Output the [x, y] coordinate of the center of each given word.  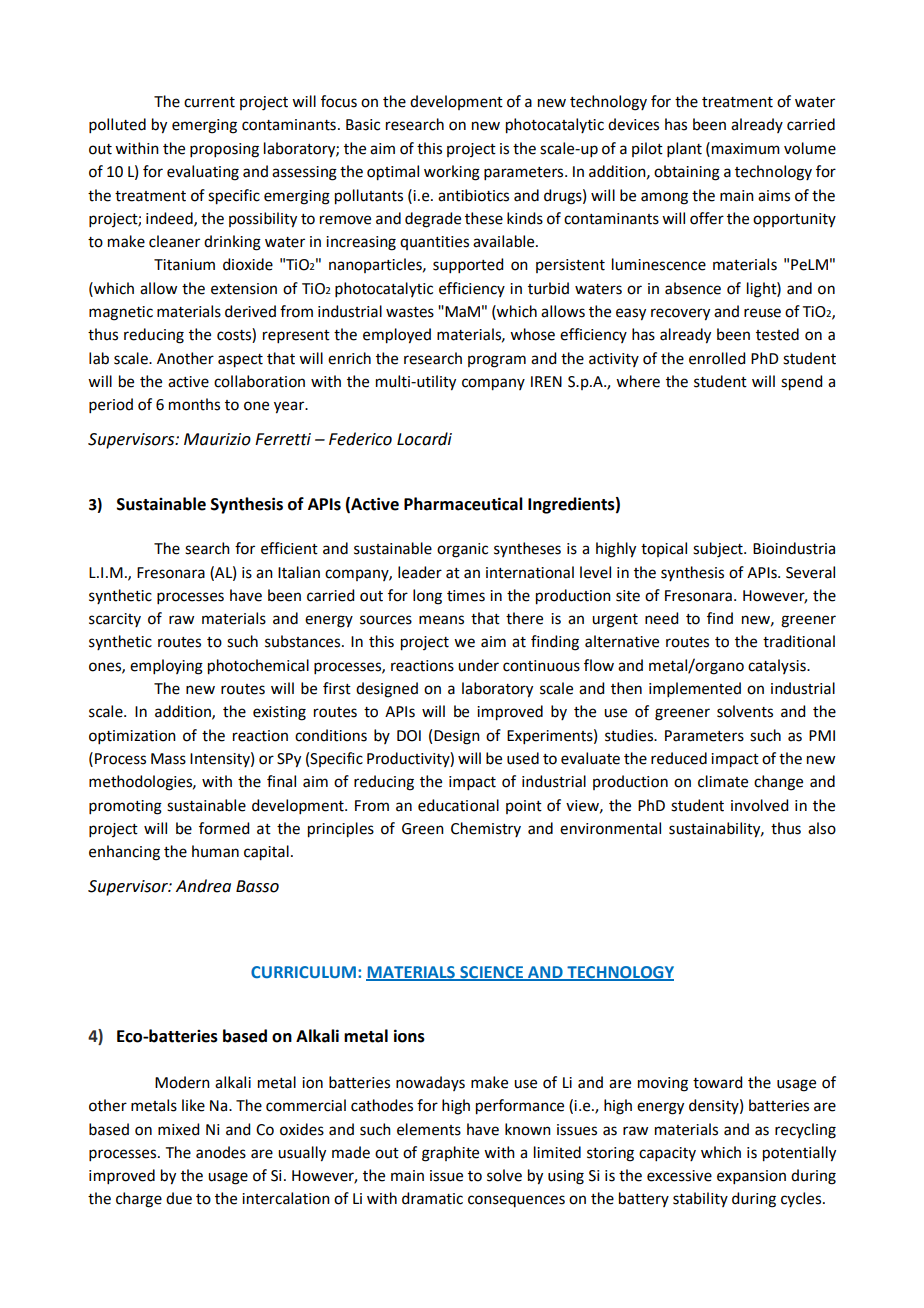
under [478, 665]
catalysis [778, 666]
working [452, 173]
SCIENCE [492, 973]
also [822, 828]
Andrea [203, 886]
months [194, 404]
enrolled [717, 358]
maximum [746, 149]
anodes [221, 1152]
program [497, 361]
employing [166, 667]
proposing [224, 150]
